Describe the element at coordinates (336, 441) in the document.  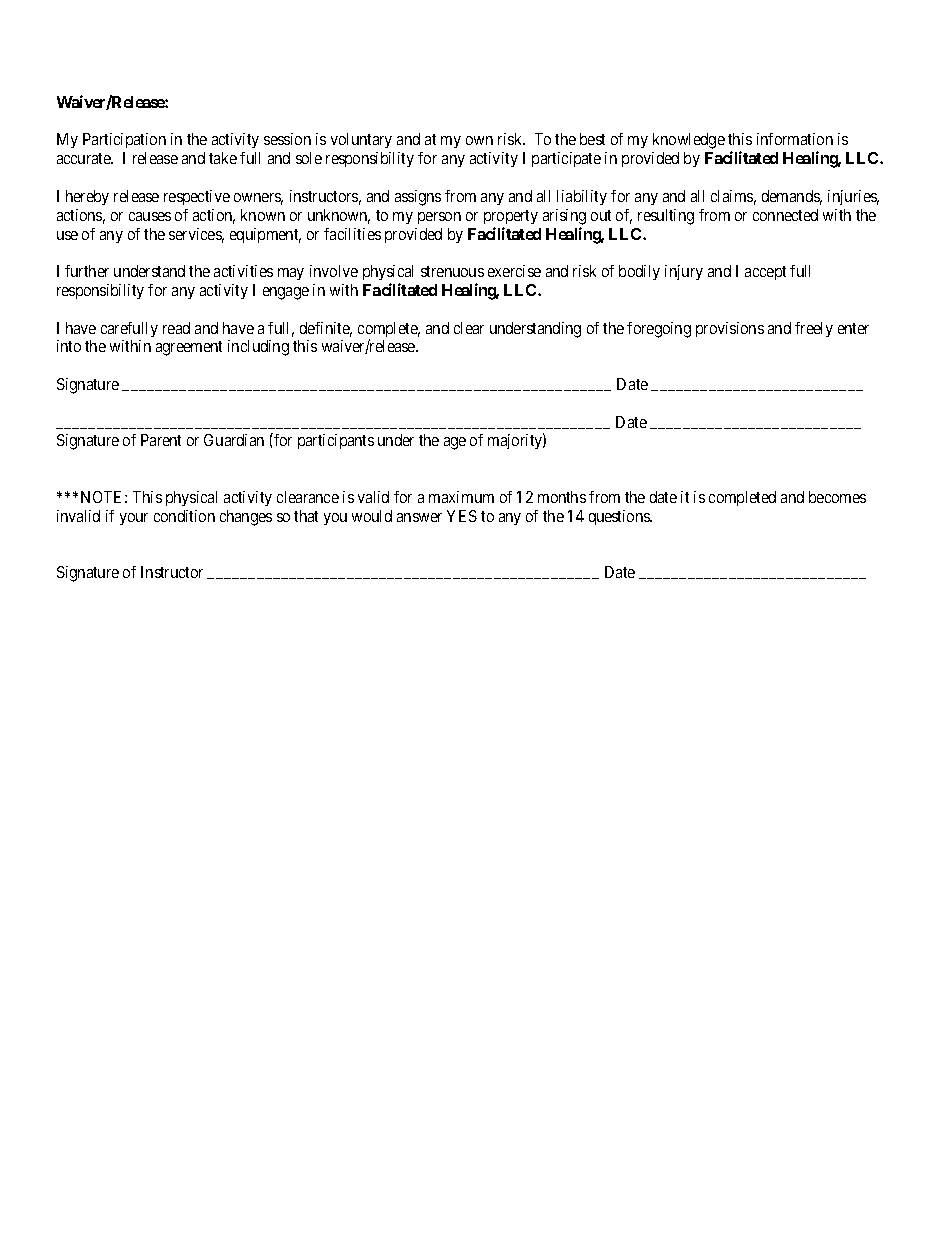
I see `participants` at that location.
